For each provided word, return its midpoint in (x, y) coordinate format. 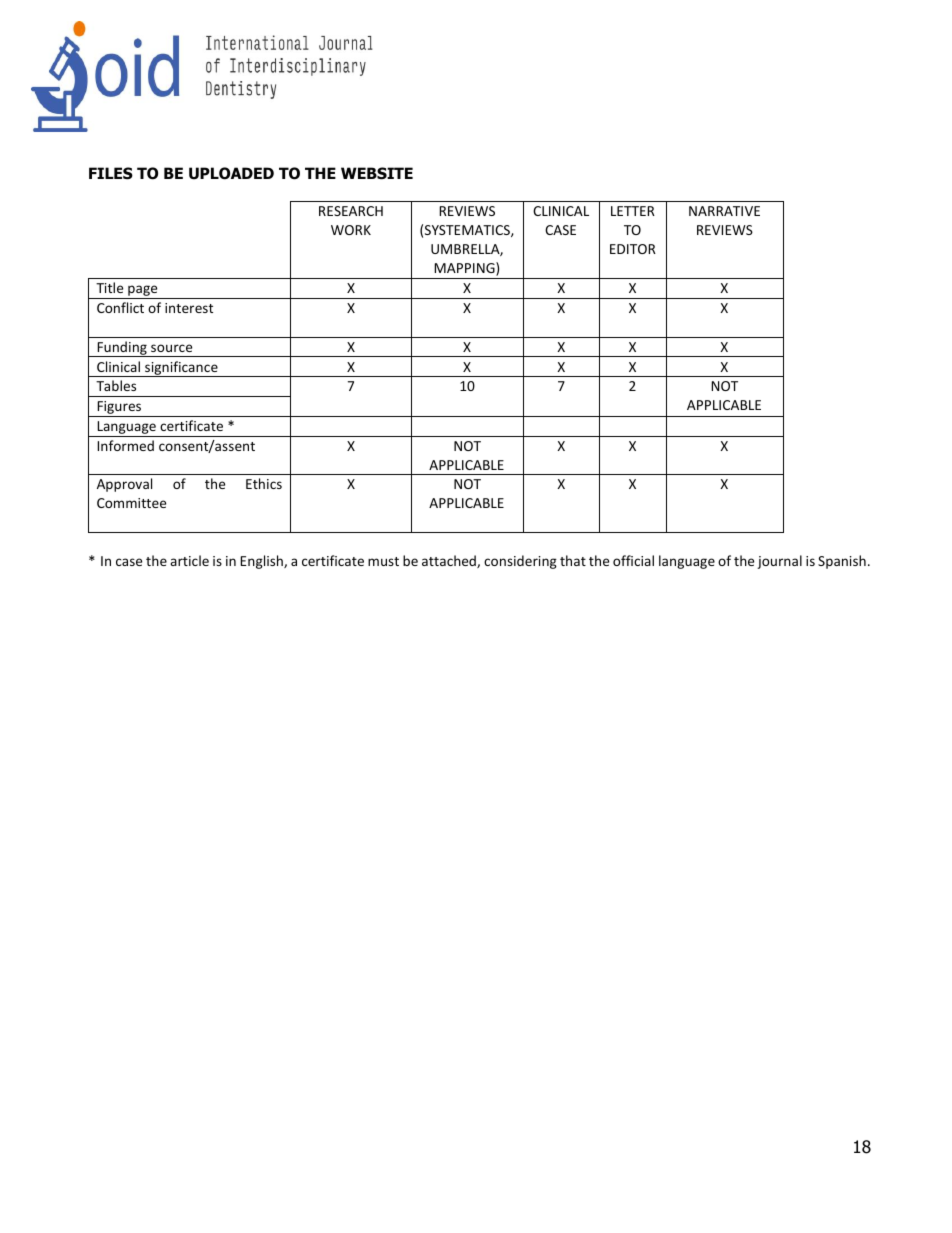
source (171, 348)
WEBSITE (377, 173)
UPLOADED (231, 173)
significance (181, 369)
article (189, 560)
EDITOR (633, 249)
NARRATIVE (724, 211)
